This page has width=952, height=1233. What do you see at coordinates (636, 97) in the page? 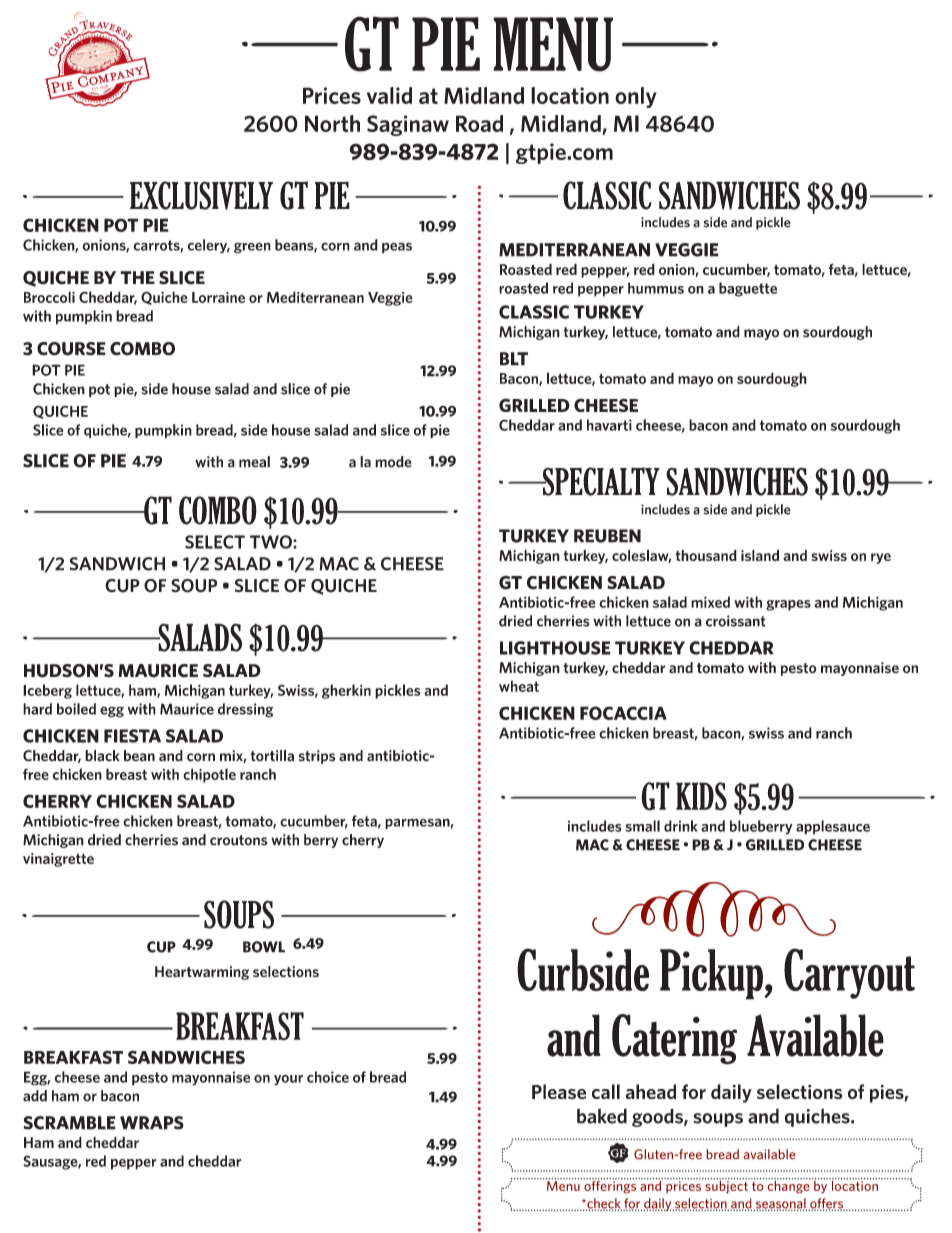
I see `only` at bounding box center [636, 97].
